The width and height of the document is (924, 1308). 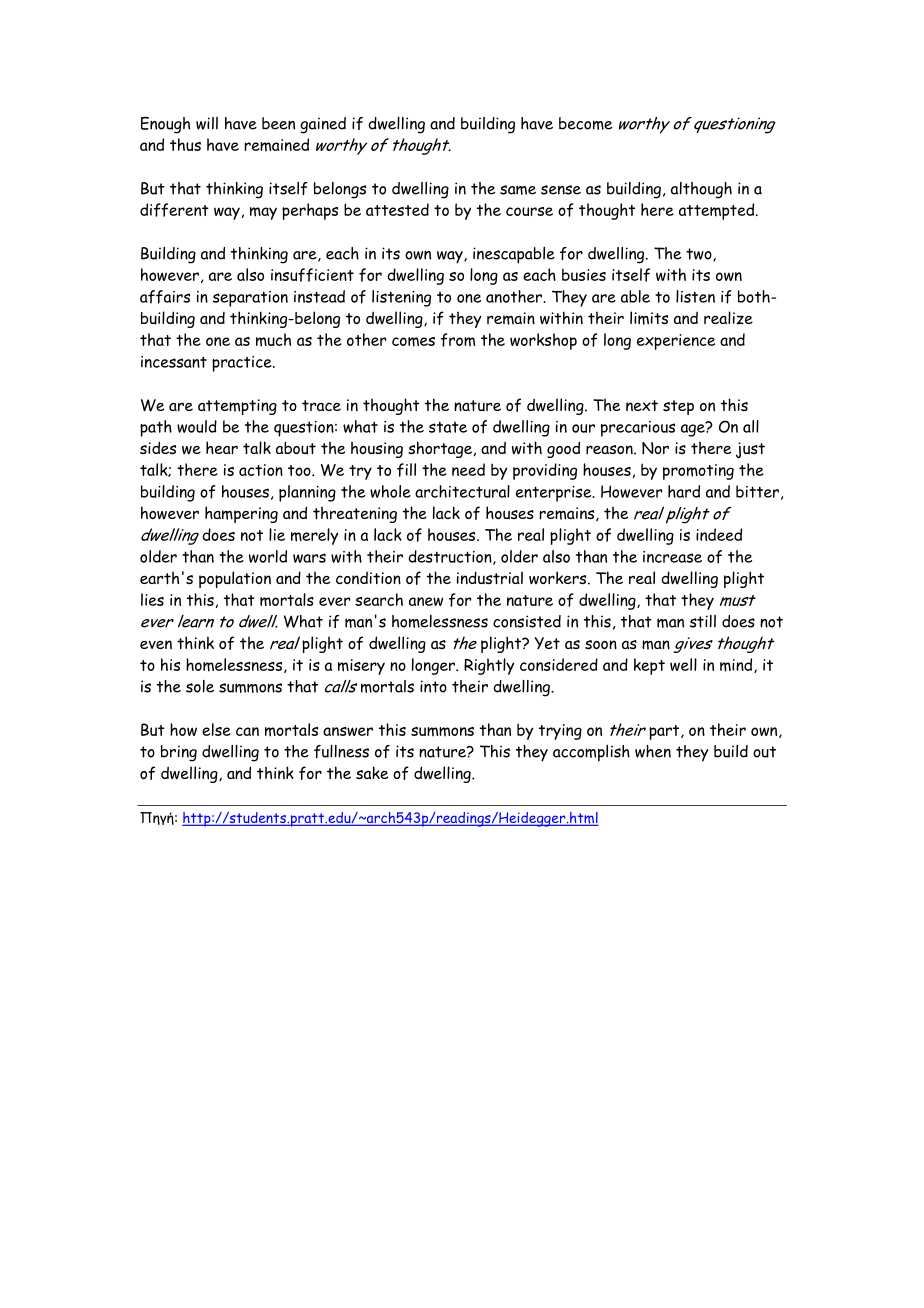 What do you see at coordinates (372, 772) in the document?
I see `sake` at bounding box center [372, 772].
